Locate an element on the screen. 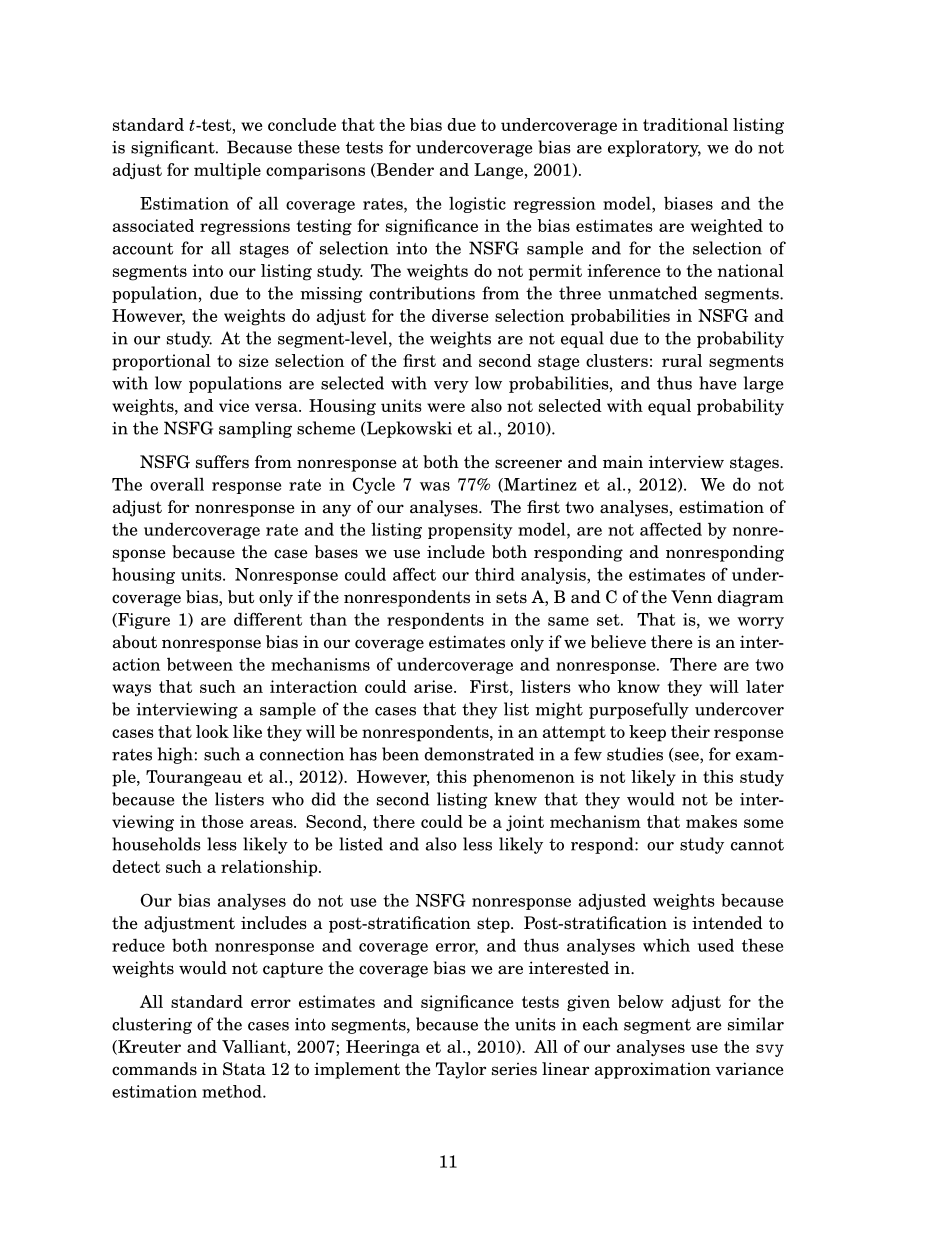 This screenshot has width=952, height=1233. Lange is located at coordinates (498, 171).
